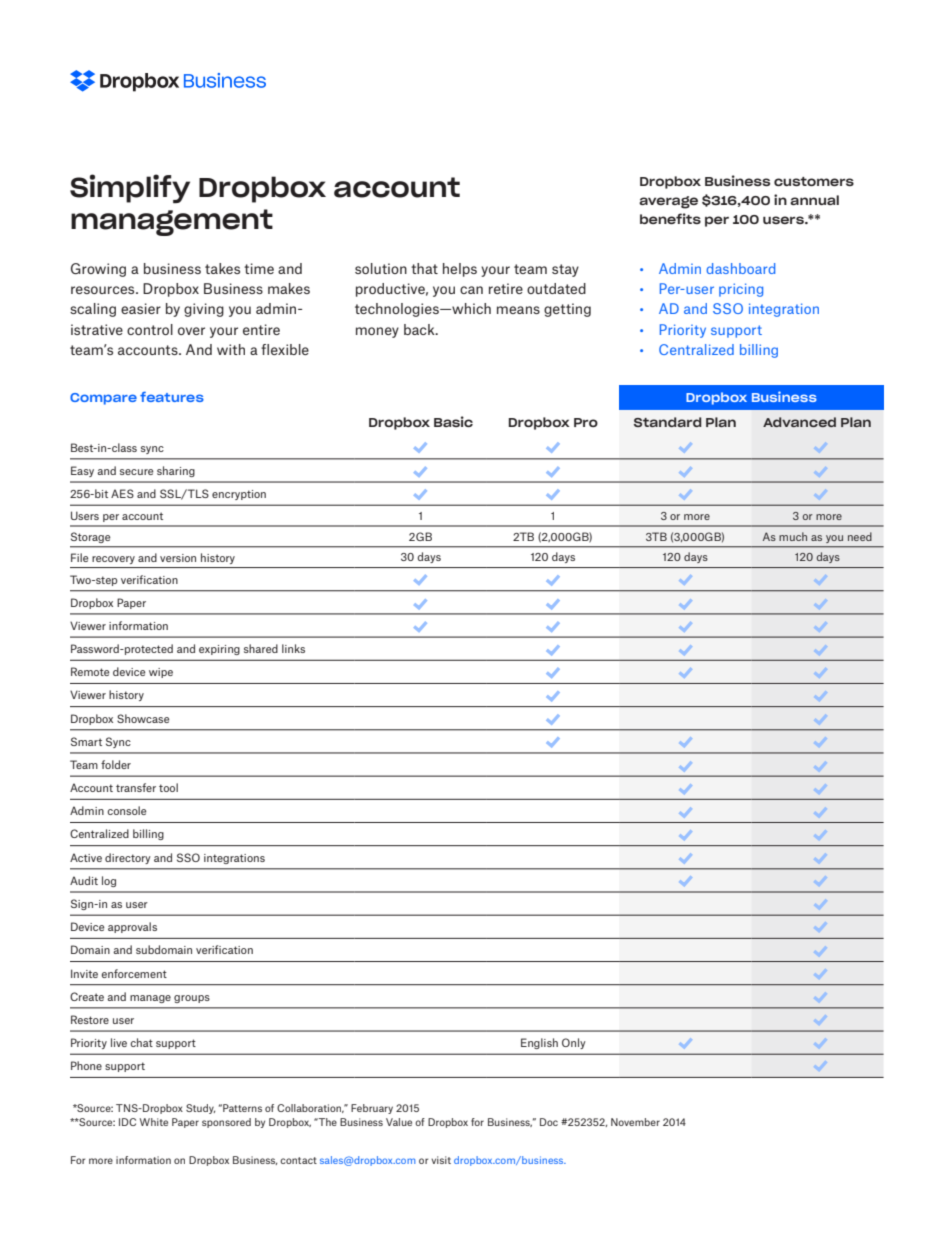 This screenshot has height=1233, width=952. What do you see at coordinates (130, 189) in the screenshot?
I see `Simplify` at bounding box center [130, 189].
